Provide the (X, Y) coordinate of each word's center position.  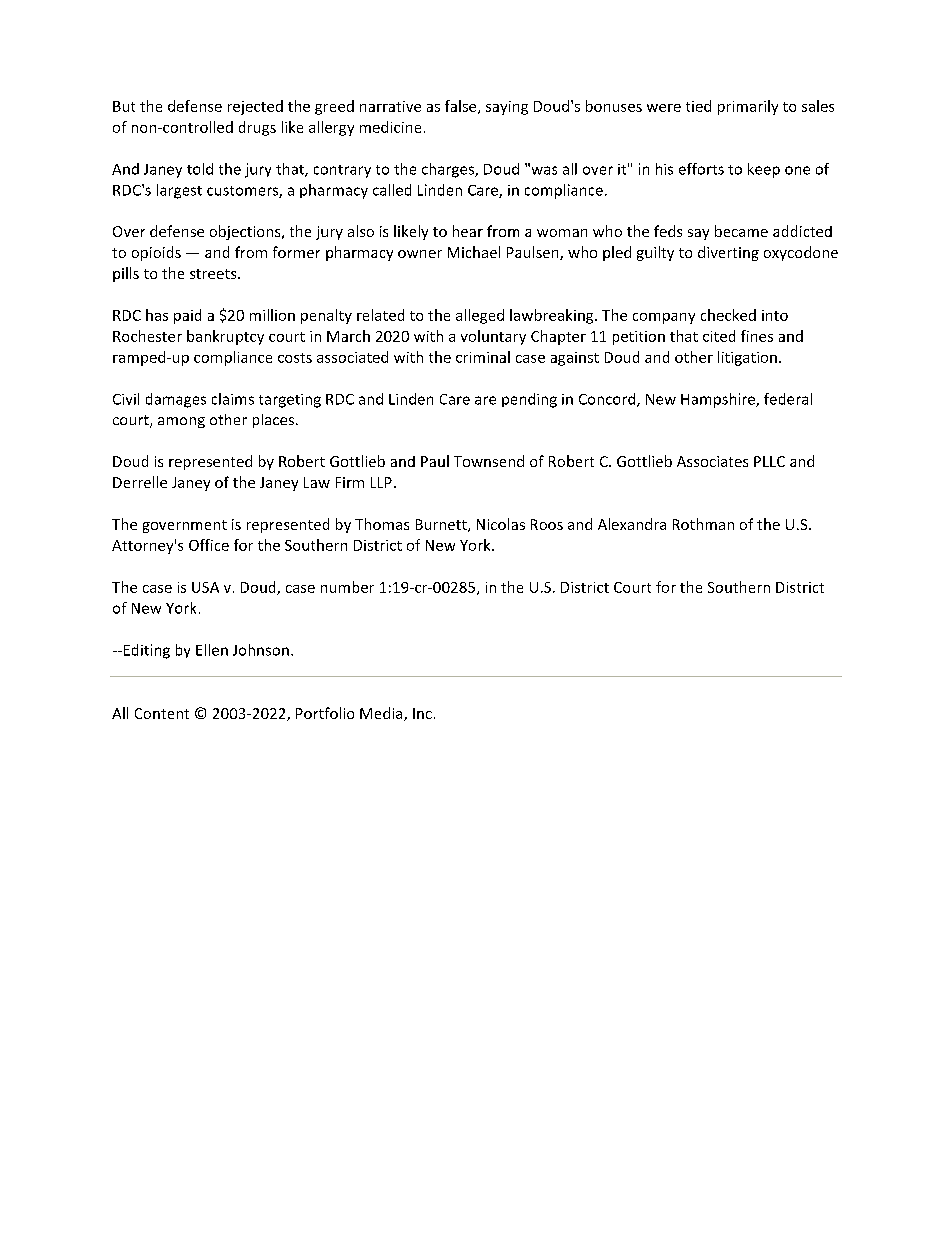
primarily (748, 107)
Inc (422, 713)
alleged (480, 316)
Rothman (703, 524)
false (462, 107)
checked (728, 315)
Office (209, 545)
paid (187, 316)
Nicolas (501, 524)
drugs (257, 128)
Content (162, 713)
